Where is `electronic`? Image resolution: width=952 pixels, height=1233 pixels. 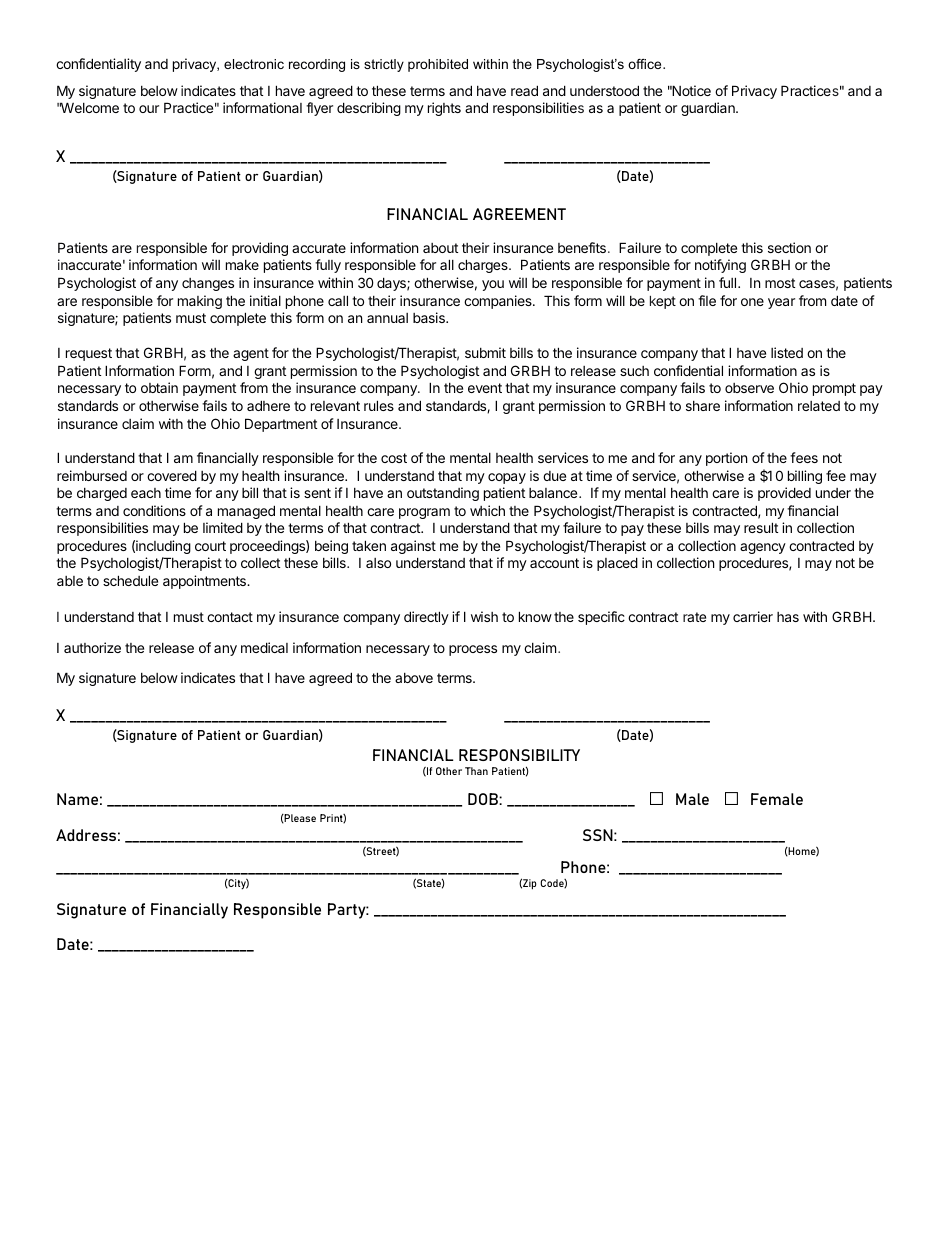
electronic is located at coordinates (254, 64).
